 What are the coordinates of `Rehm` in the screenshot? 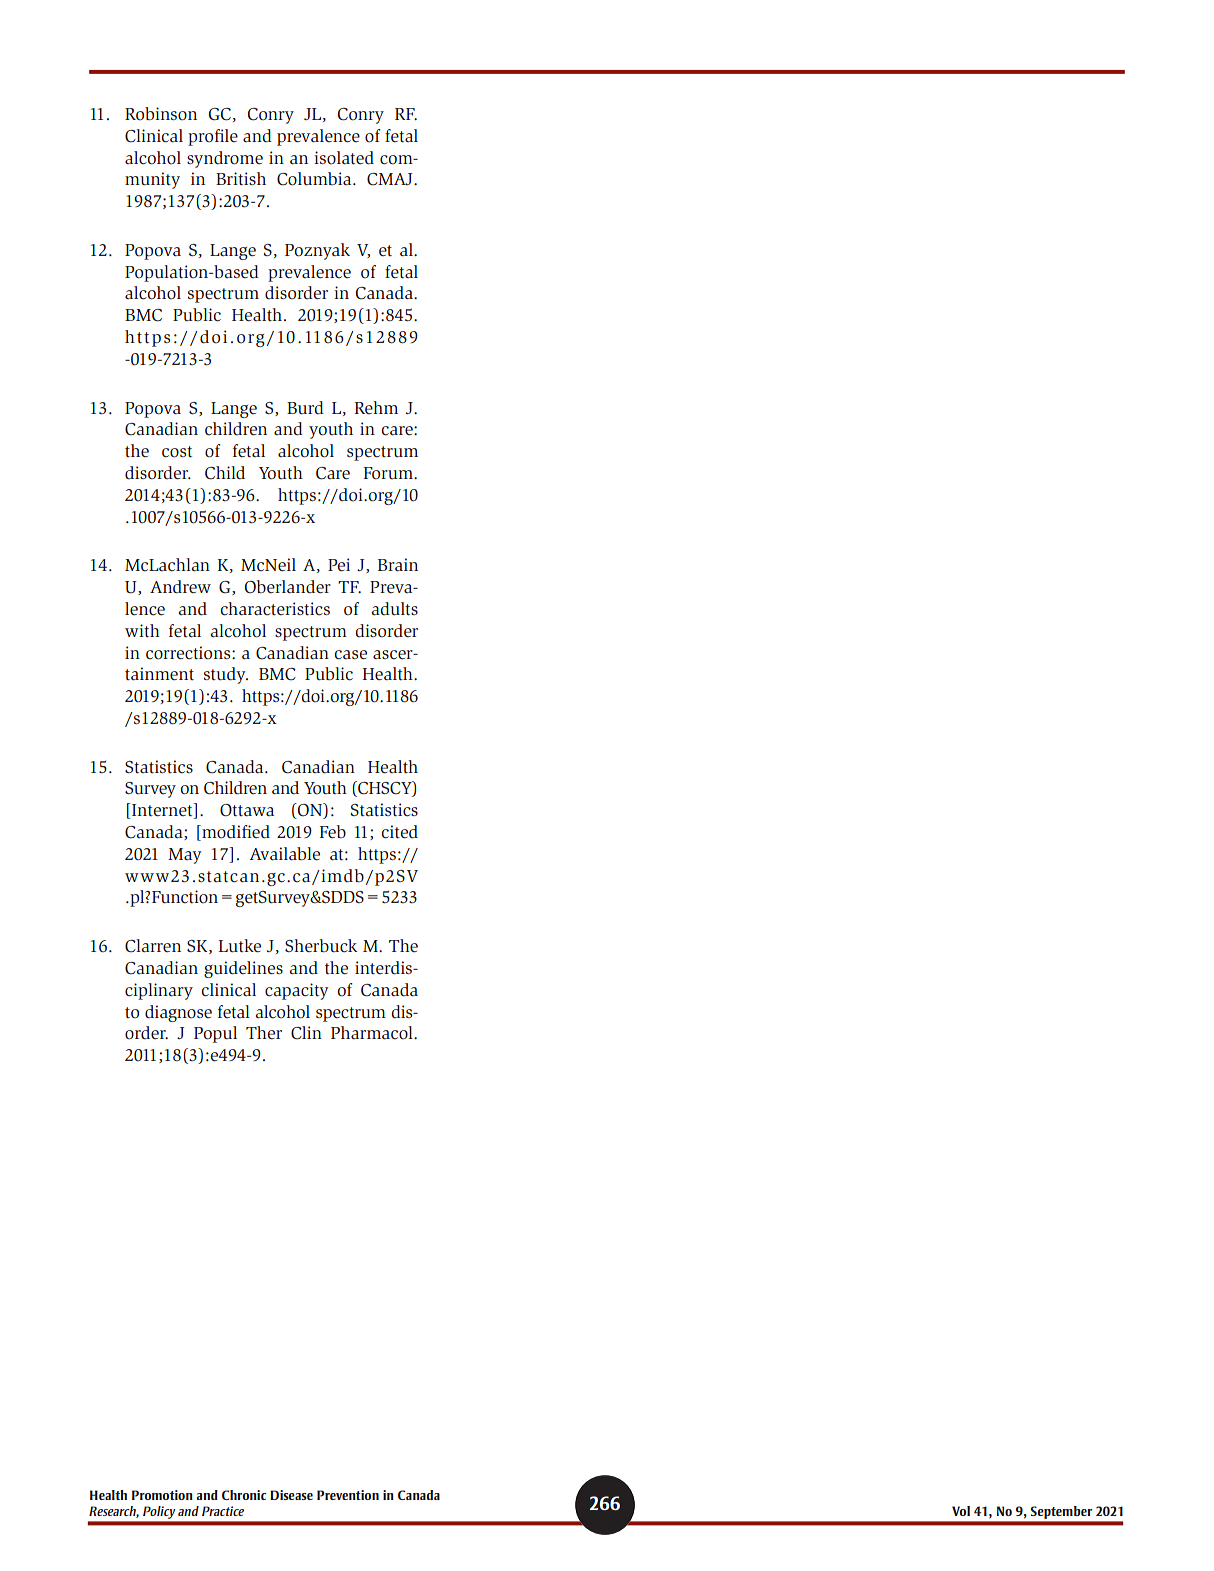 It's located at (376, 407).
